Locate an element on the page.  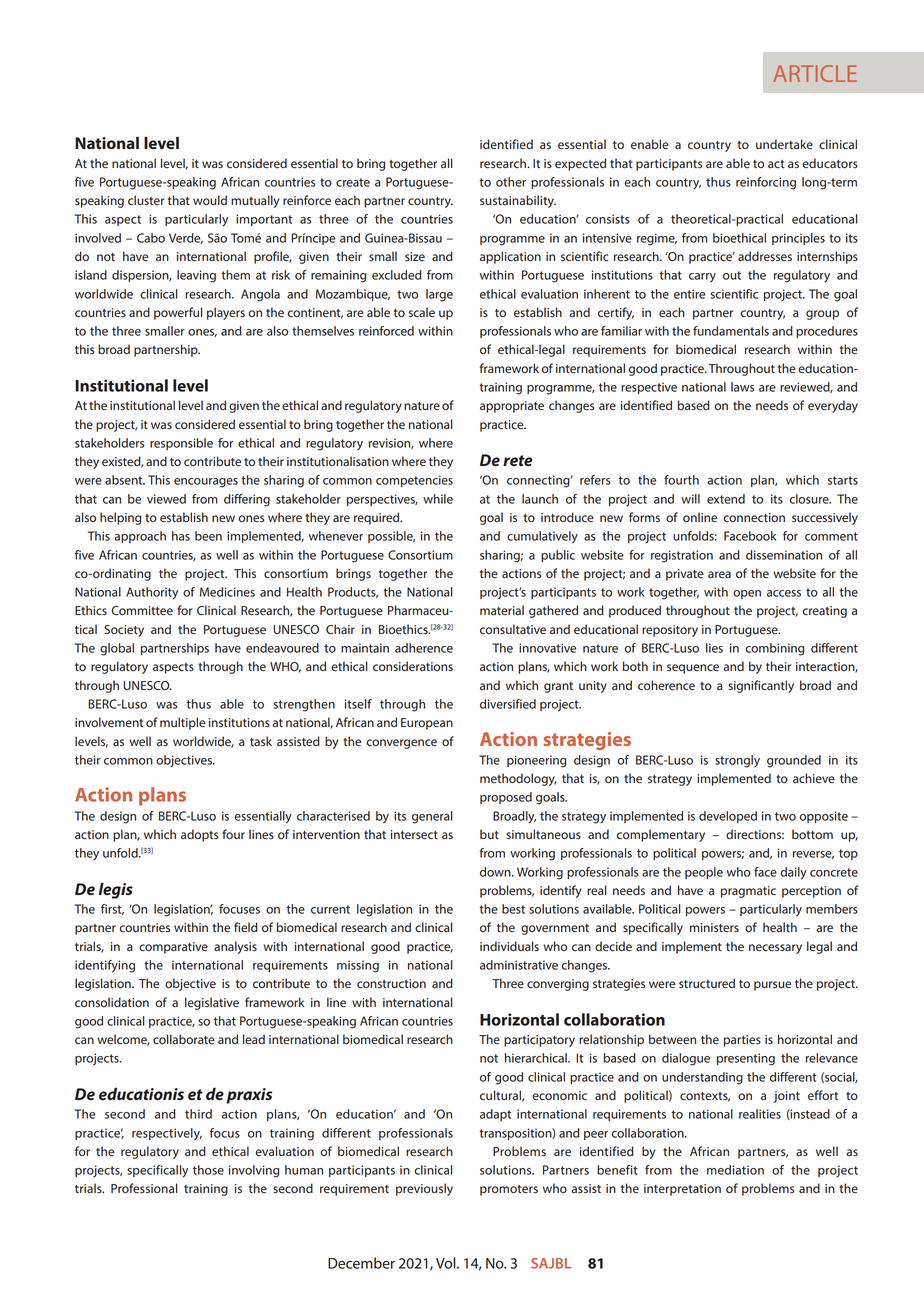
those is located at coordinates (208, 1170).
